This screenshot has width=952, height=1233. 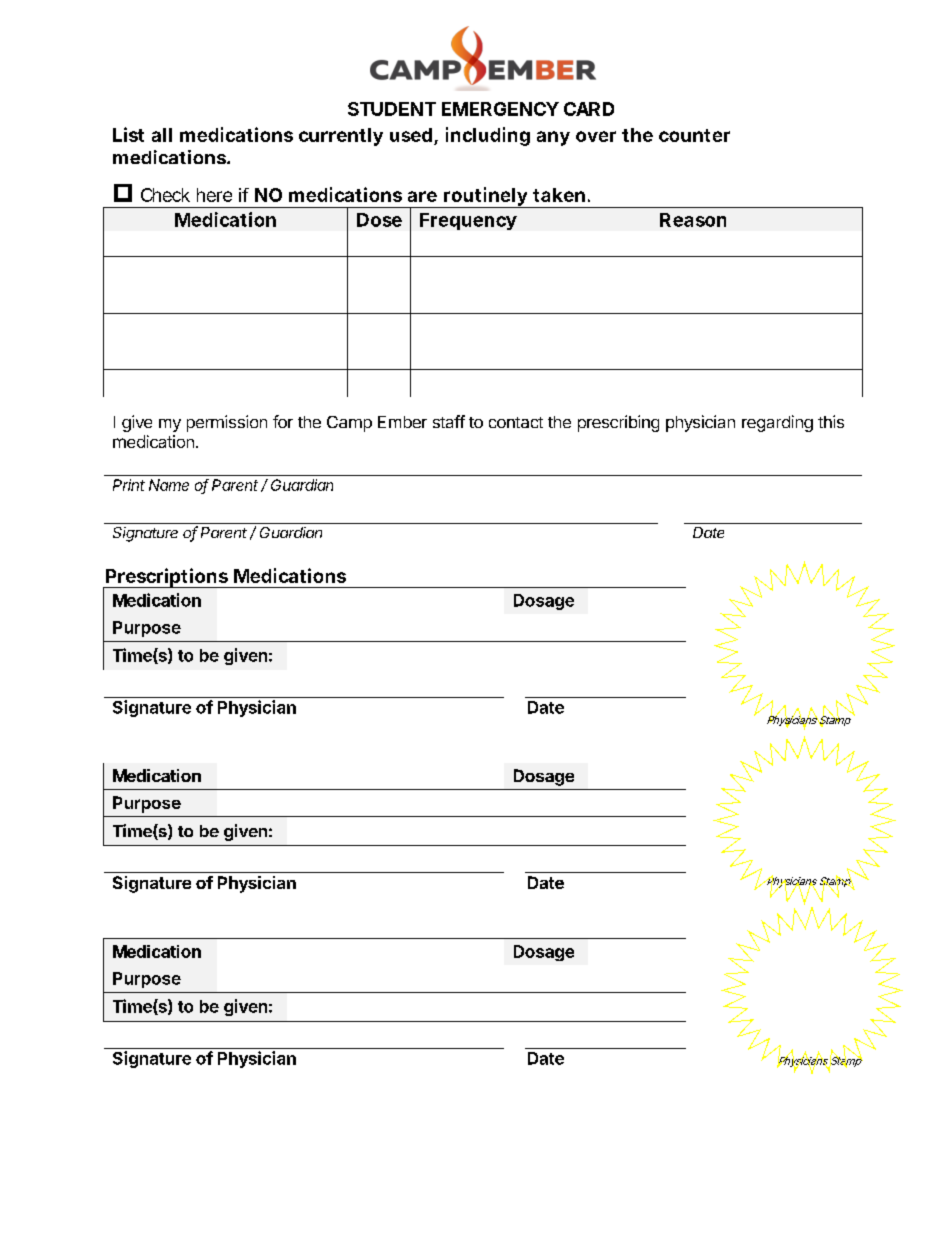 I want to click on staff, so click(x=449, y=421).
